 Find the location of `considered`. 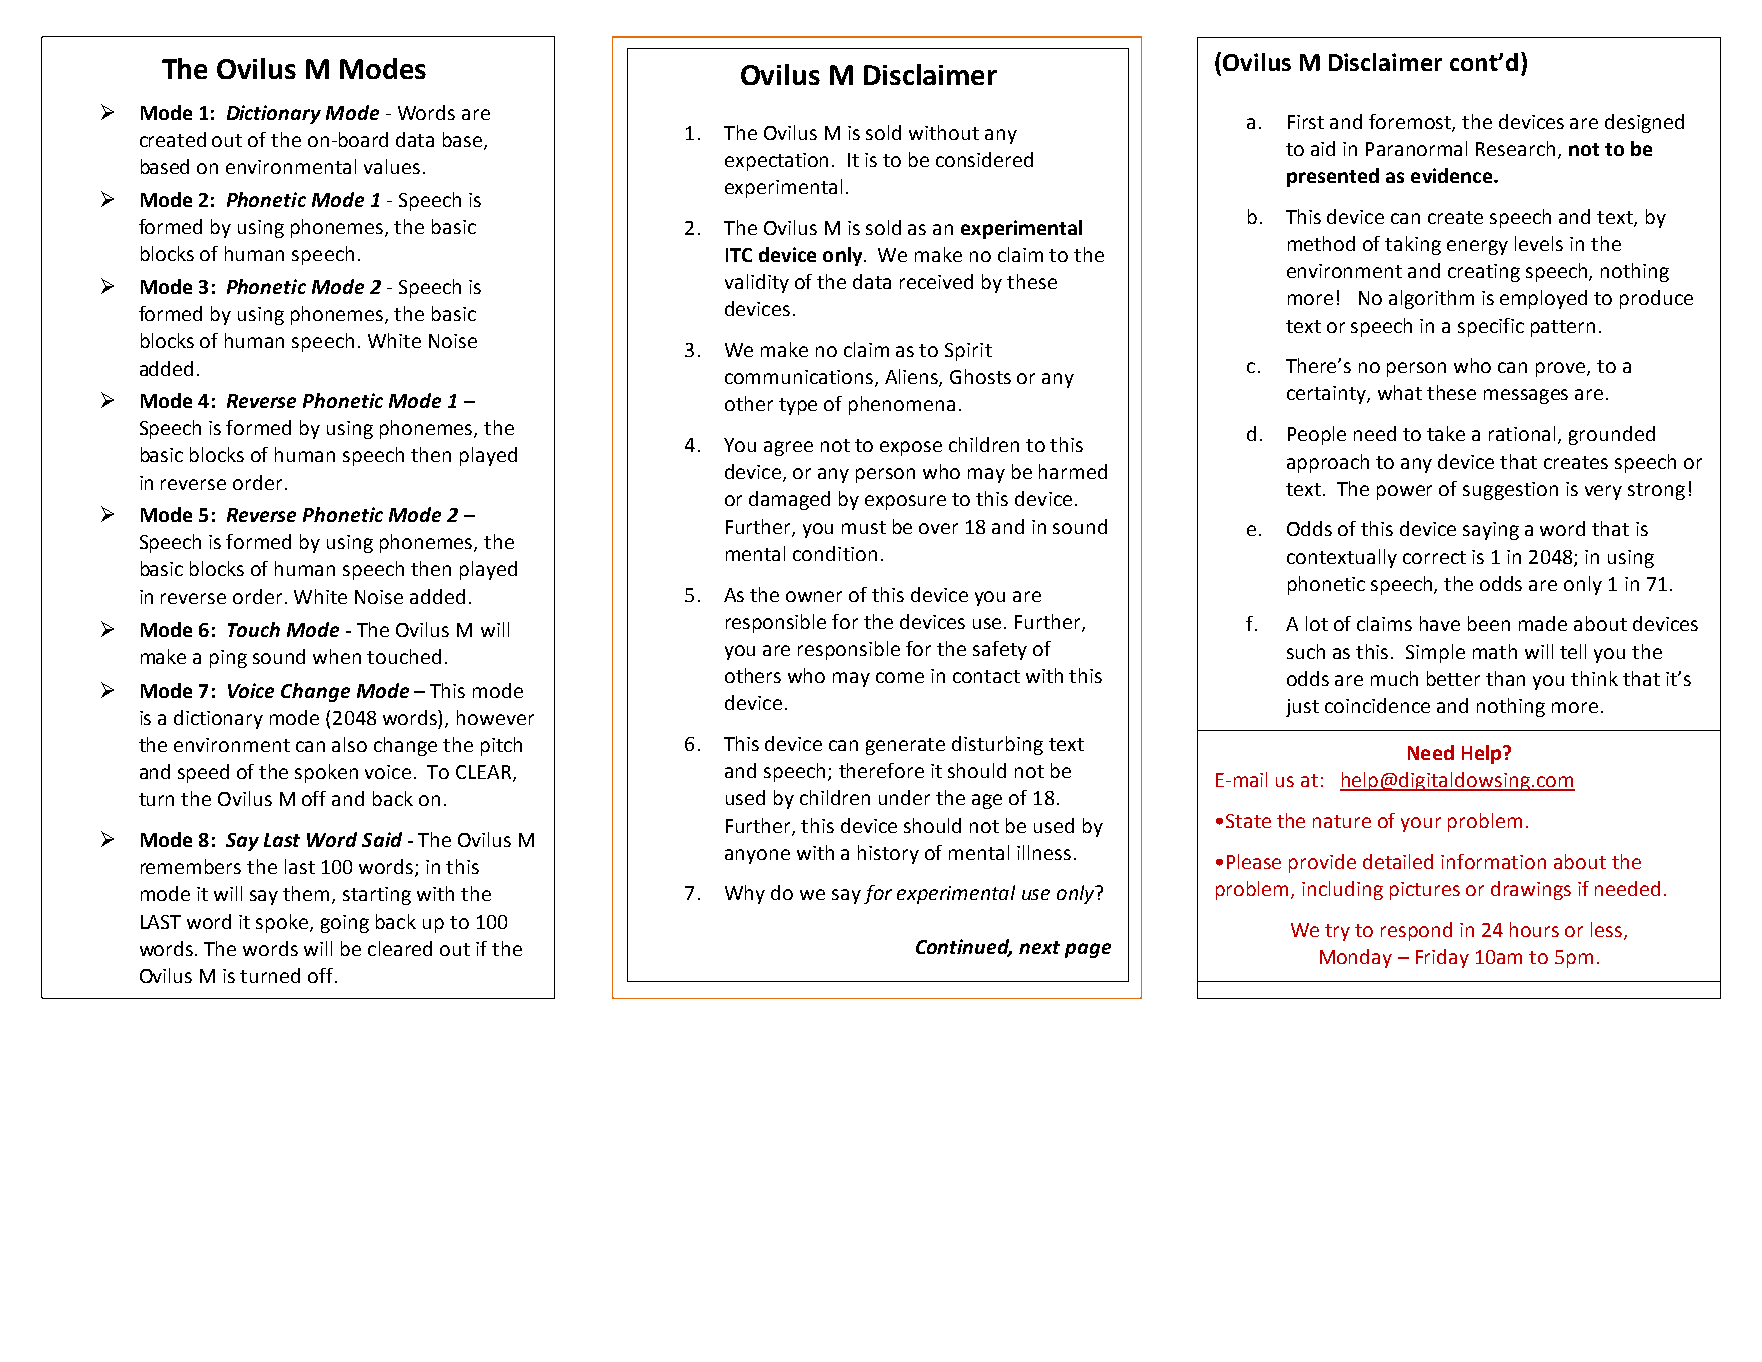

considered is located at coordinates (984, 159).
